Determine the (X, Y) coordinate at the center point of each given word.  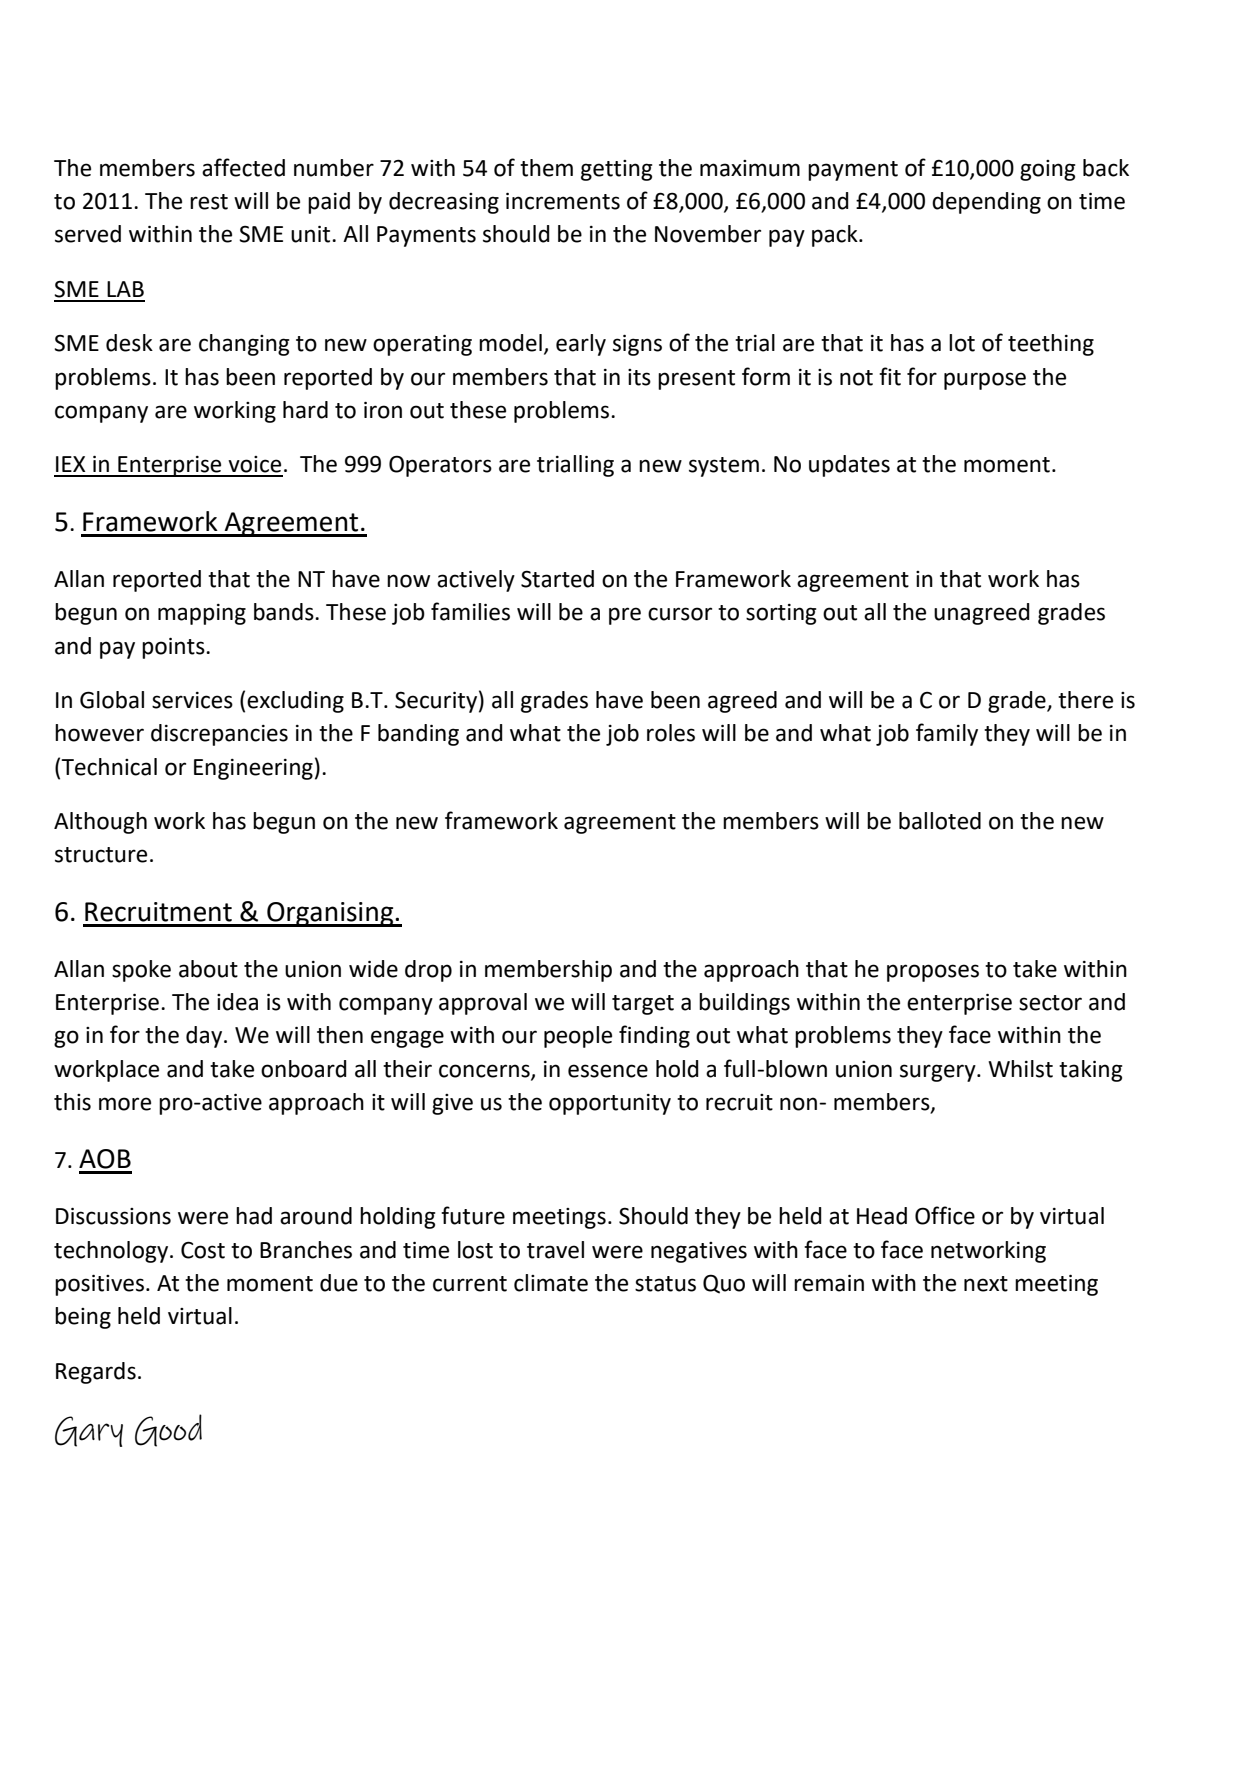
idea (237, 1002)
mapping (202, 614)
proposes (933, 973)
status (665, 1284)
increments (563, 201)
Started (557, 579)
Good (168, 1430)
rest (209, 202)
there (1085, 700)
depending (986, 203)
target (643, 1005)
